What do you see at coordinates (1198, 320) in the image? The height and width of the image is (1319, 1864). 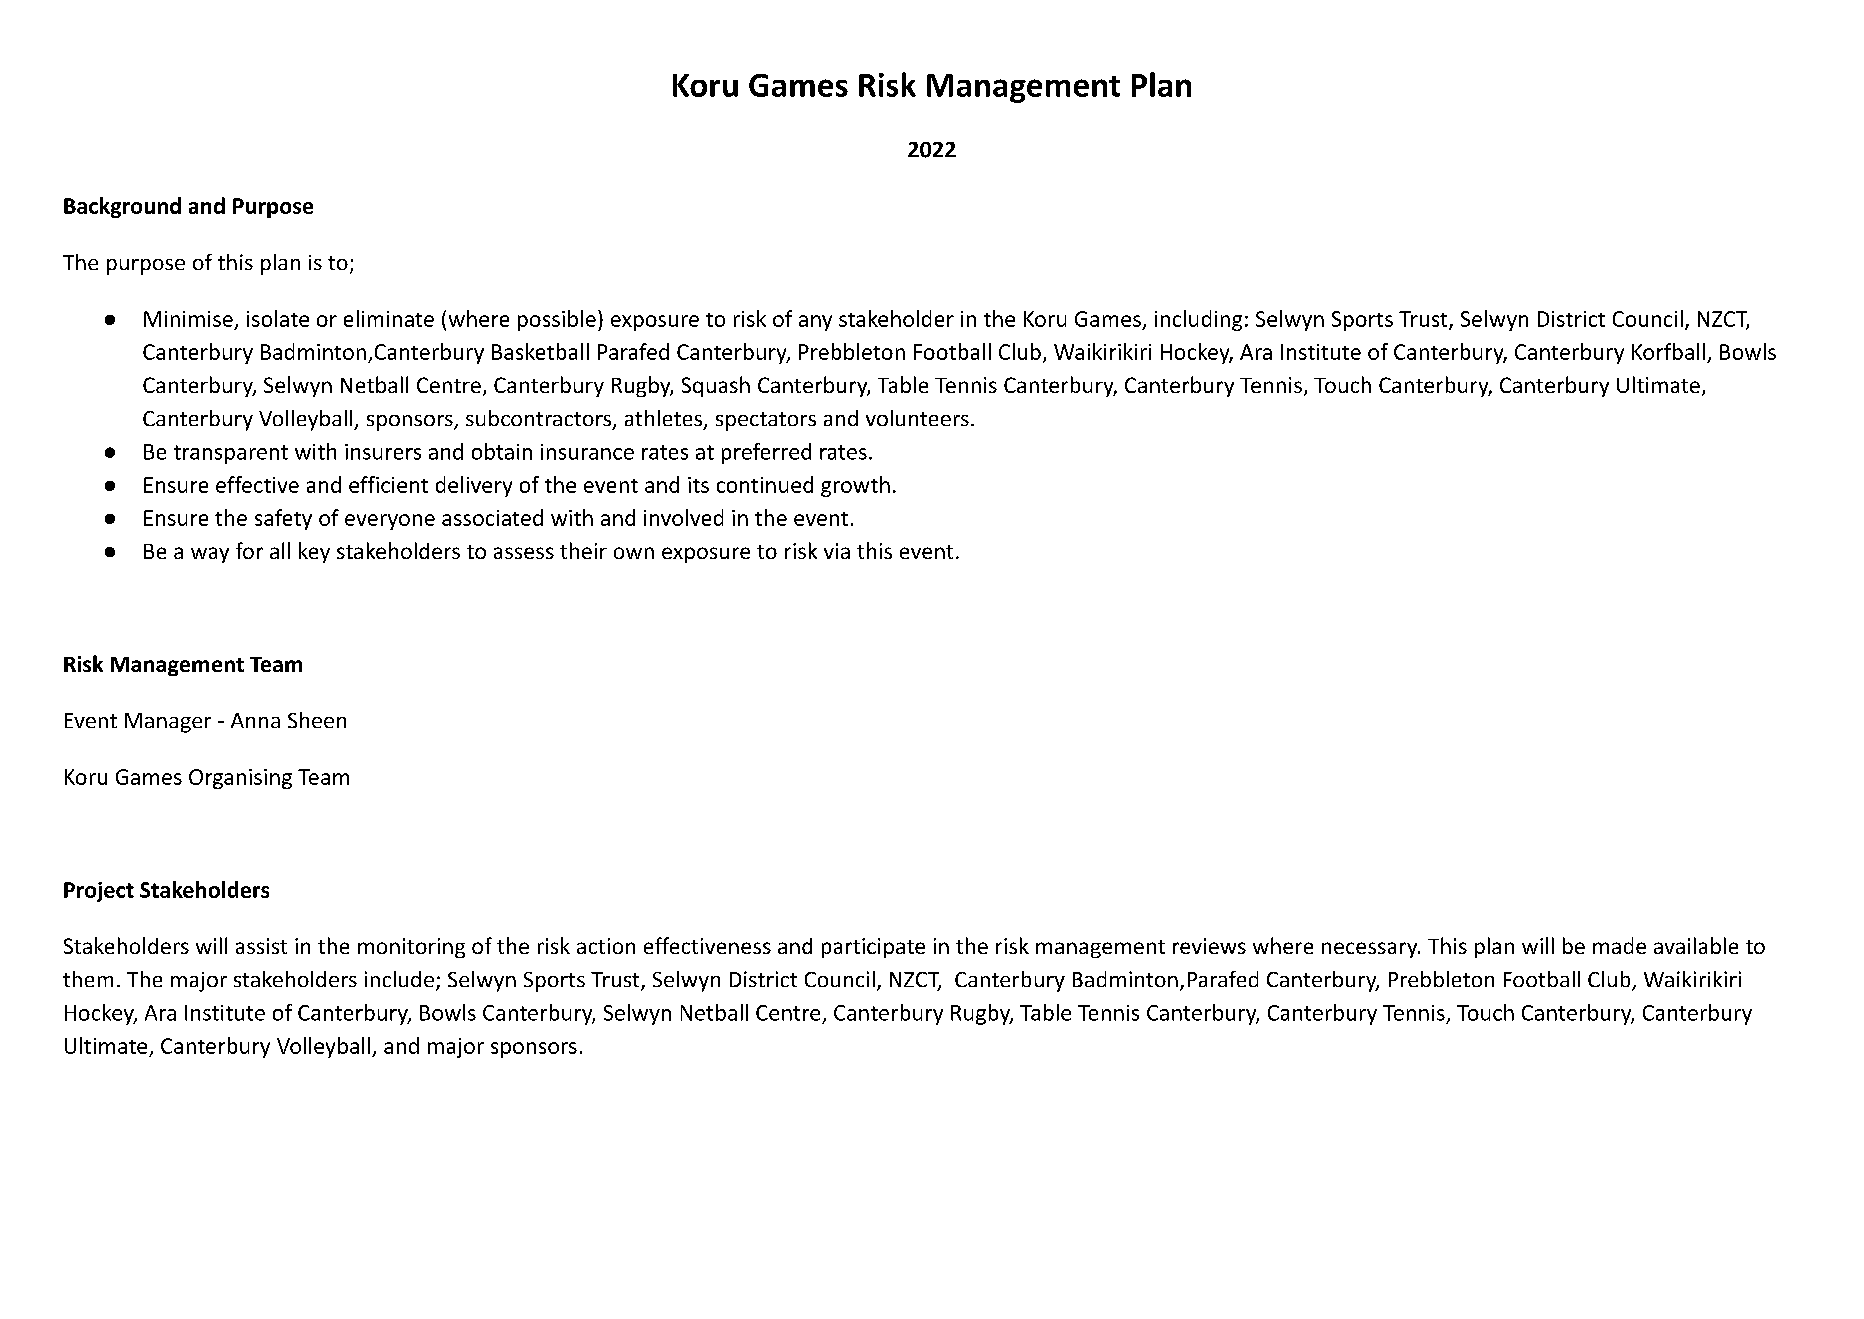 I see `including` at bounding box center [1198, 320].
